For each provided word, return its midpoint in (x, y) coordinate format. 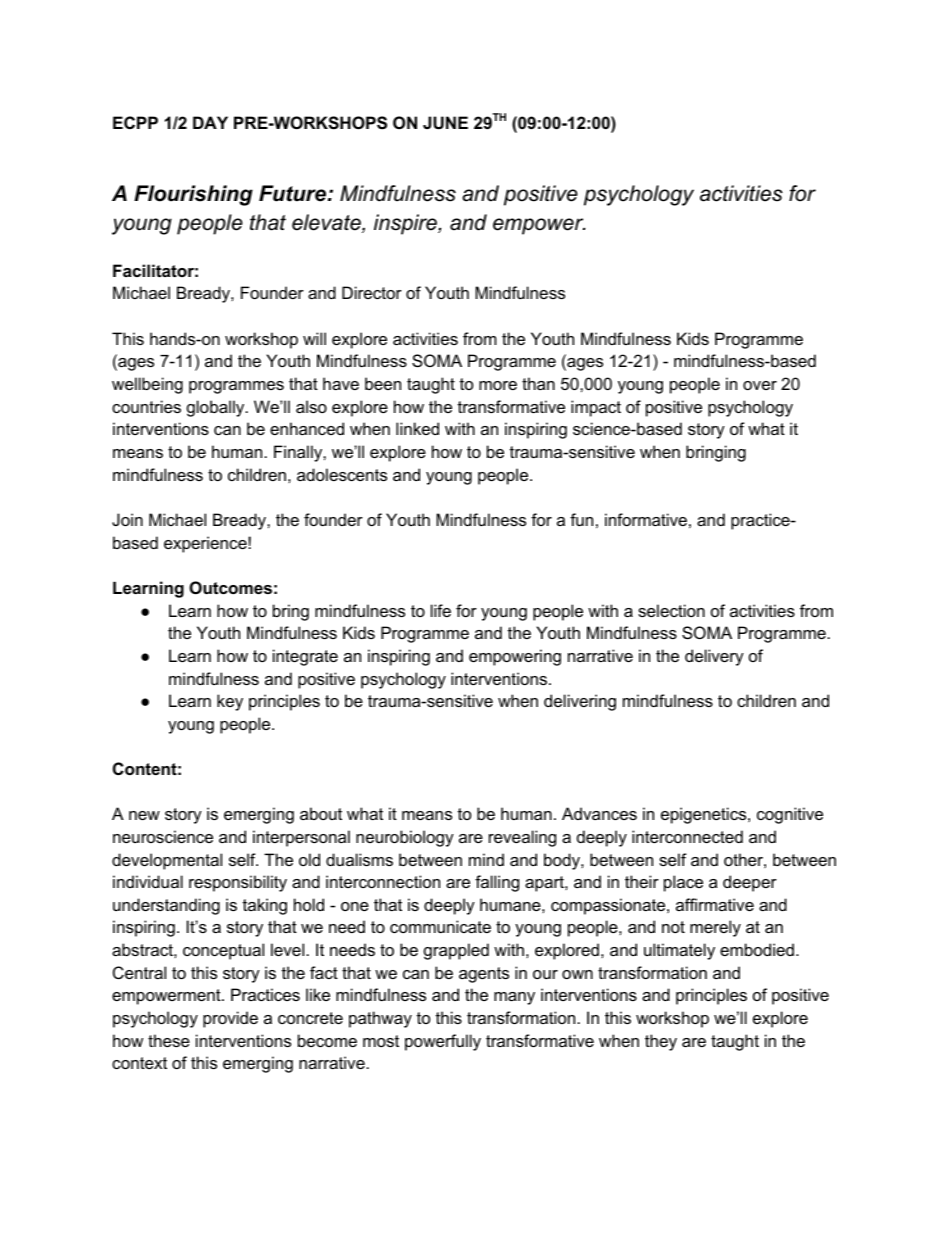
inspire (406, 224)
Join (127, 519)
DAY (210, 122)
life (441, 610)
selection (671, 610)
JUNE (445, 122)
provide (230, 1019)
